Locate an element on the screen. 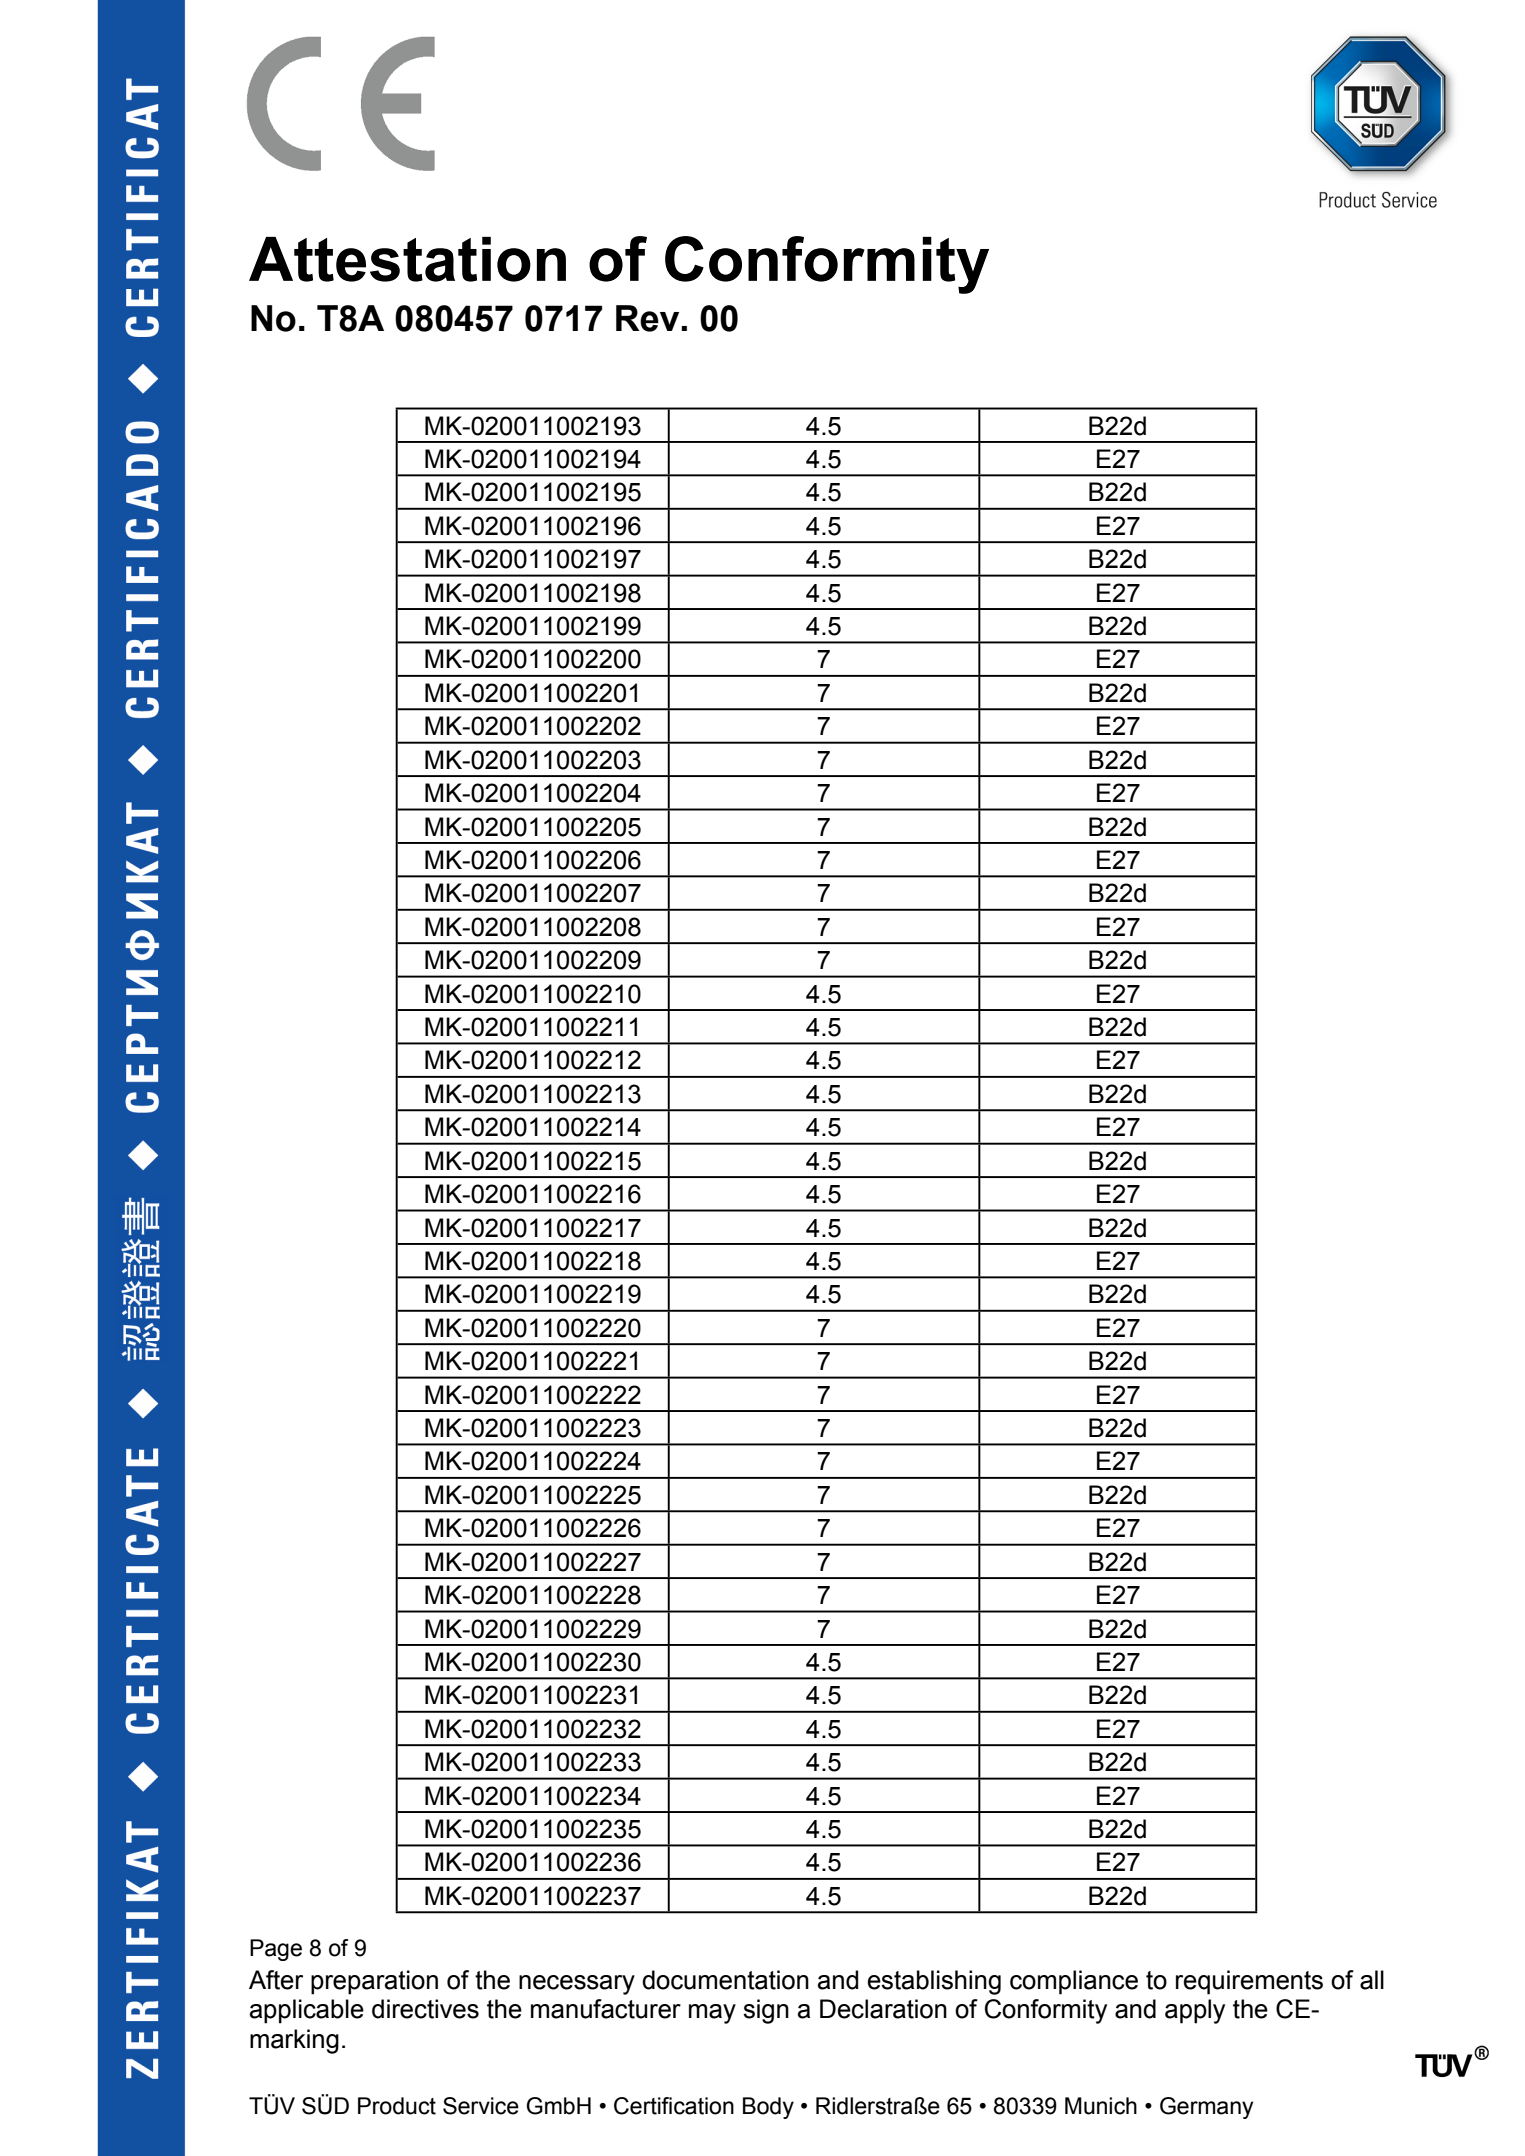 The image size is (1525, 2156). apply is located at coordinates (1195, 2011).
